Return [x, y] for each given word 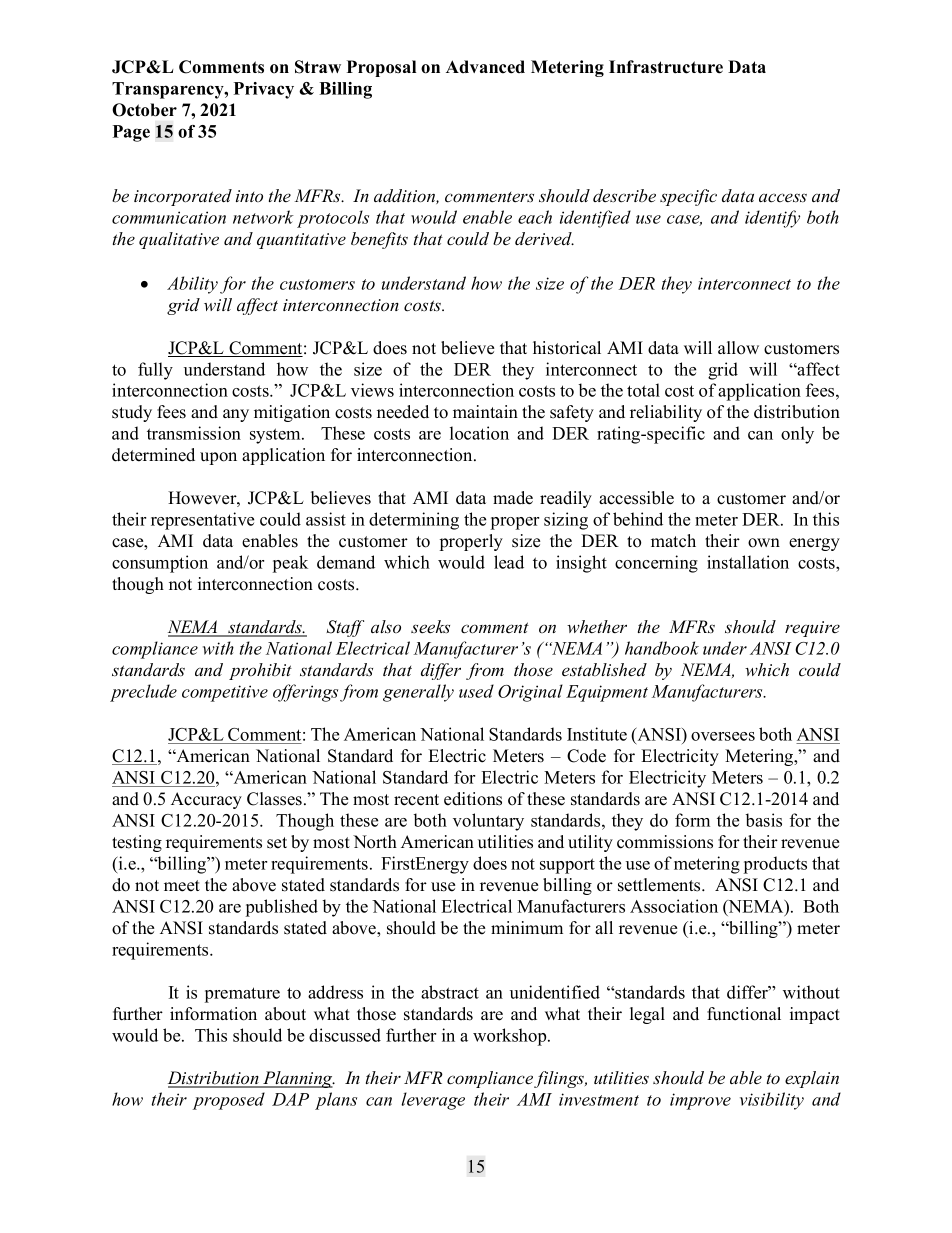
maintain [485, 411]
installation [748, 562]
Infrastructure [666, 67]
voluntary [488, 822]
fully [155, 371]
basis [764, 820]
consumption [160, 564]
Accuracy [206, 800]
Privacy [264, 90]
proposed [229, 1101]
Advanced [485, 67]
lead [509, 562]
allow [738, 348]
